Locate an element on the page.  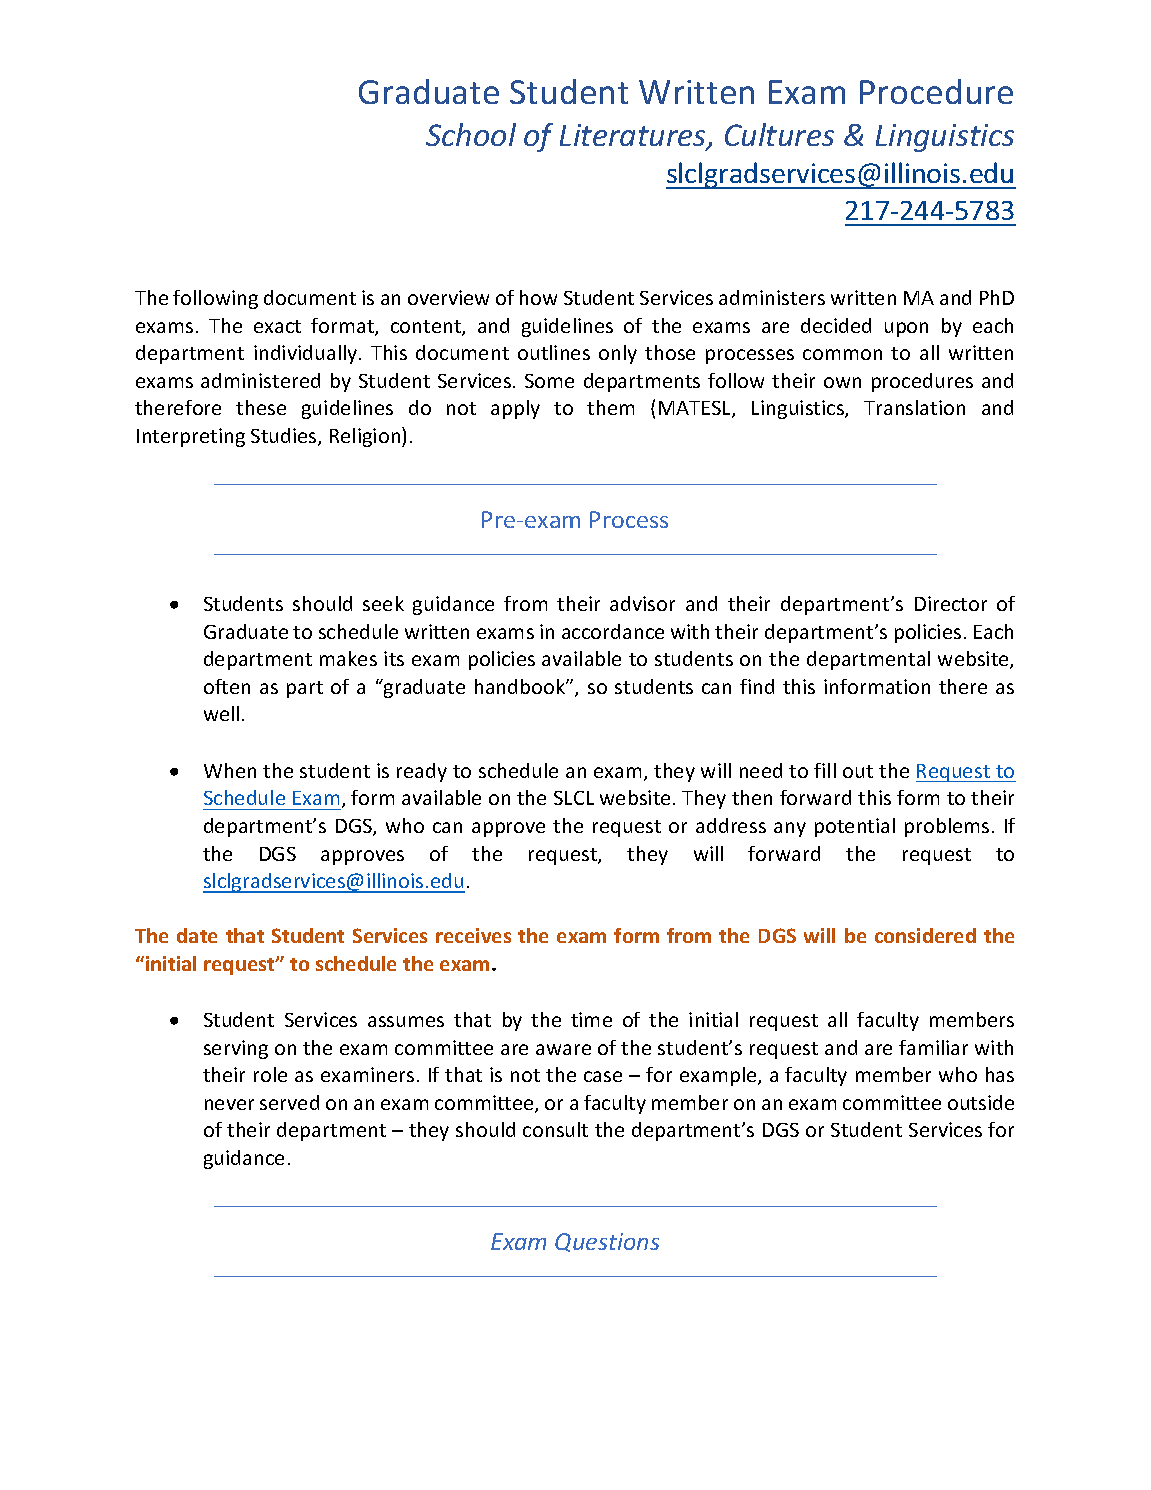
Cultures is located at coordinates (779, 134).
